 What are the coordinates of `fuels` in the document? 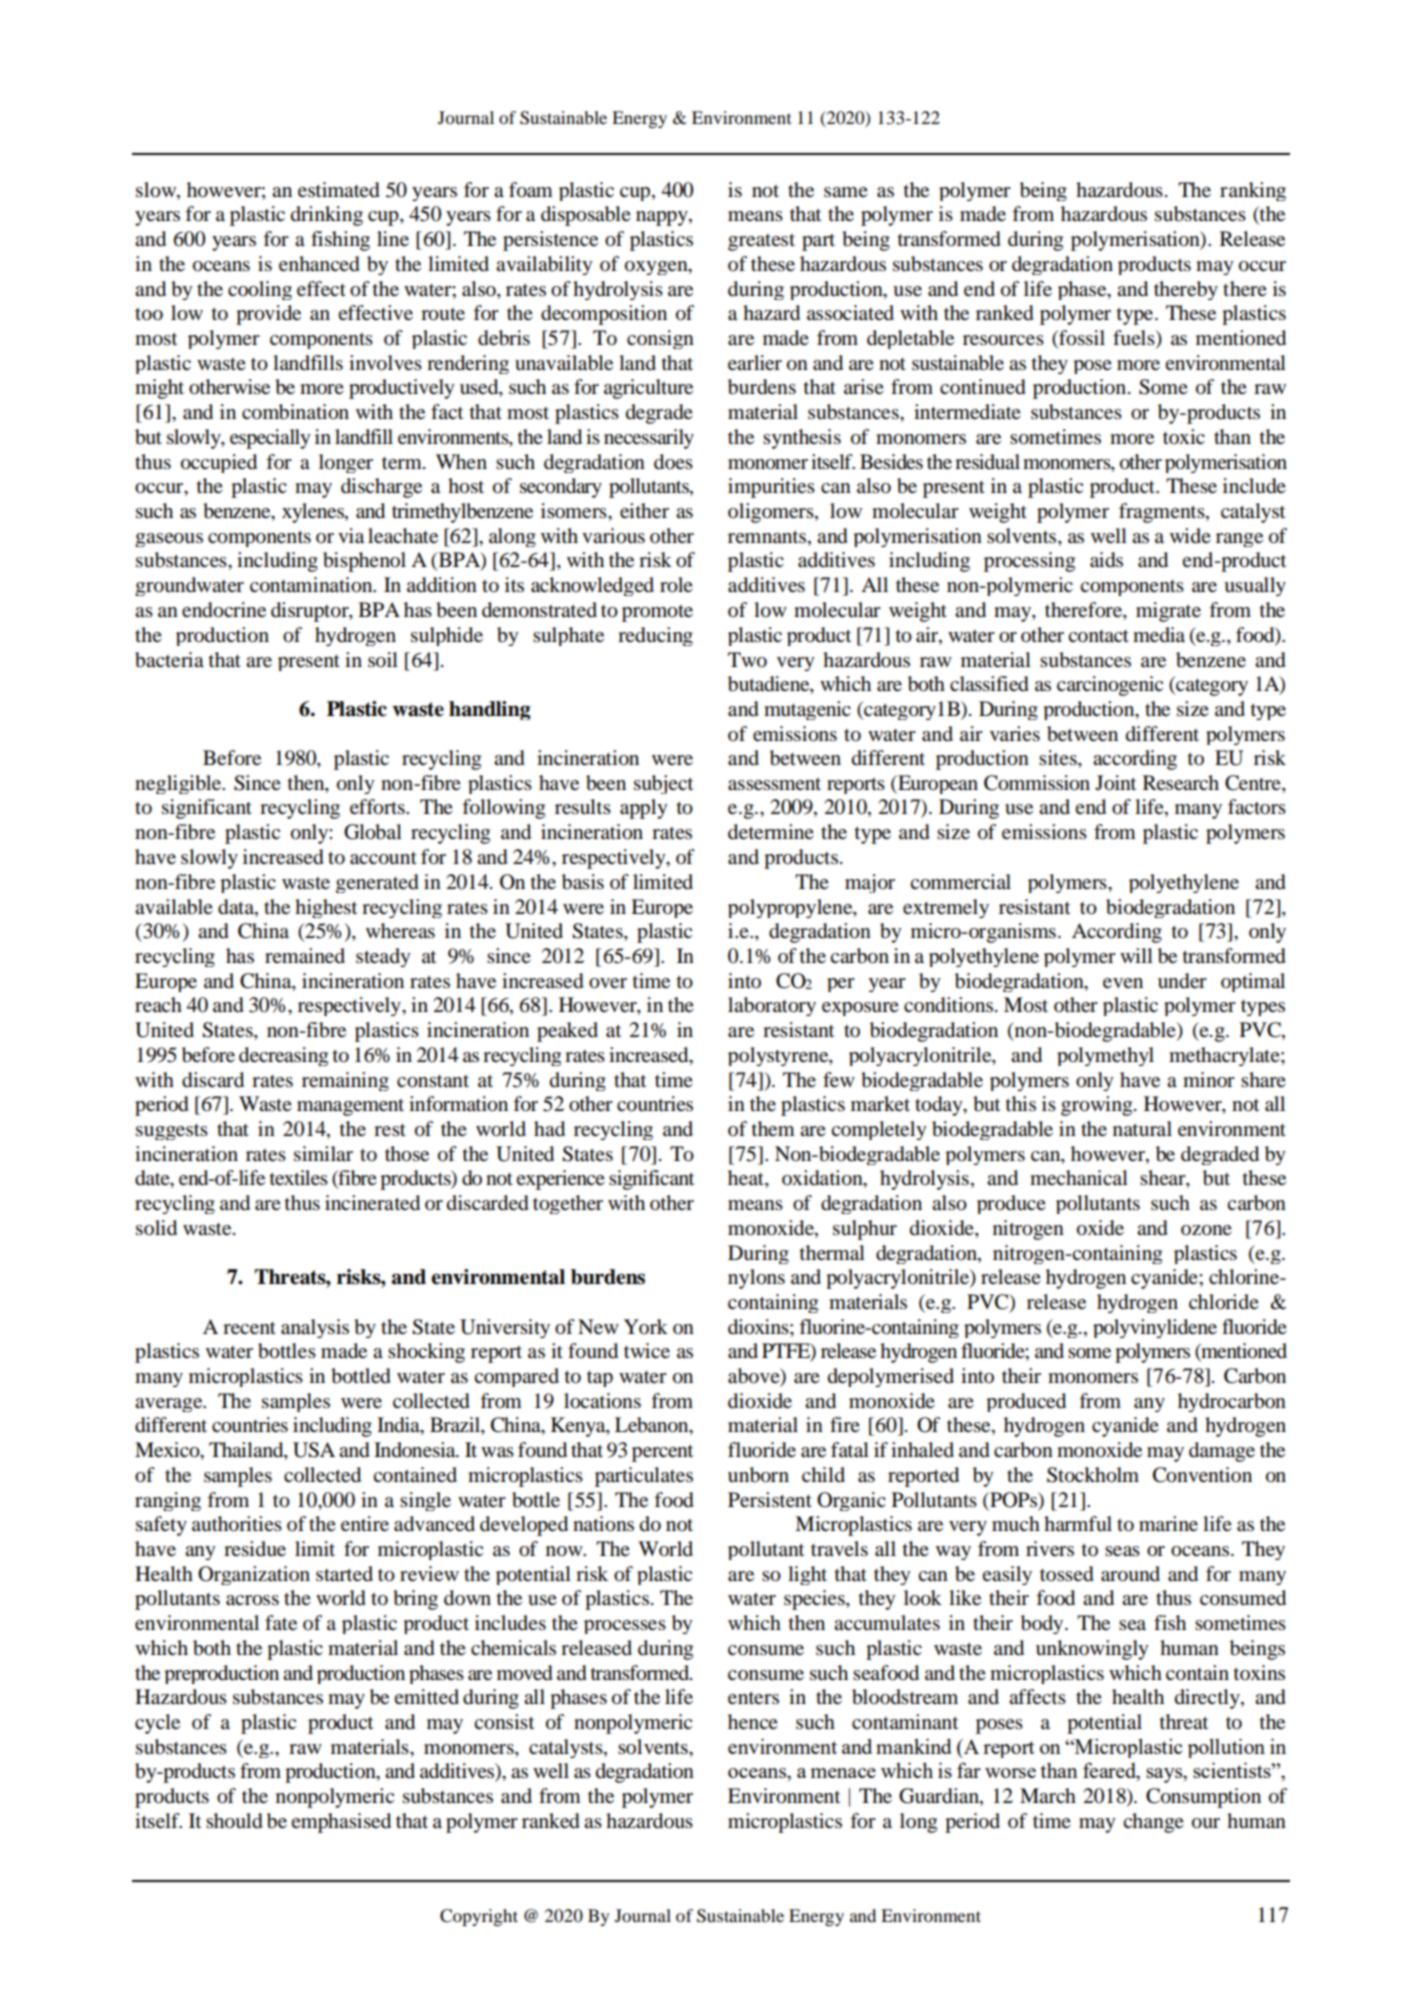 It's located at (1135, 339).
